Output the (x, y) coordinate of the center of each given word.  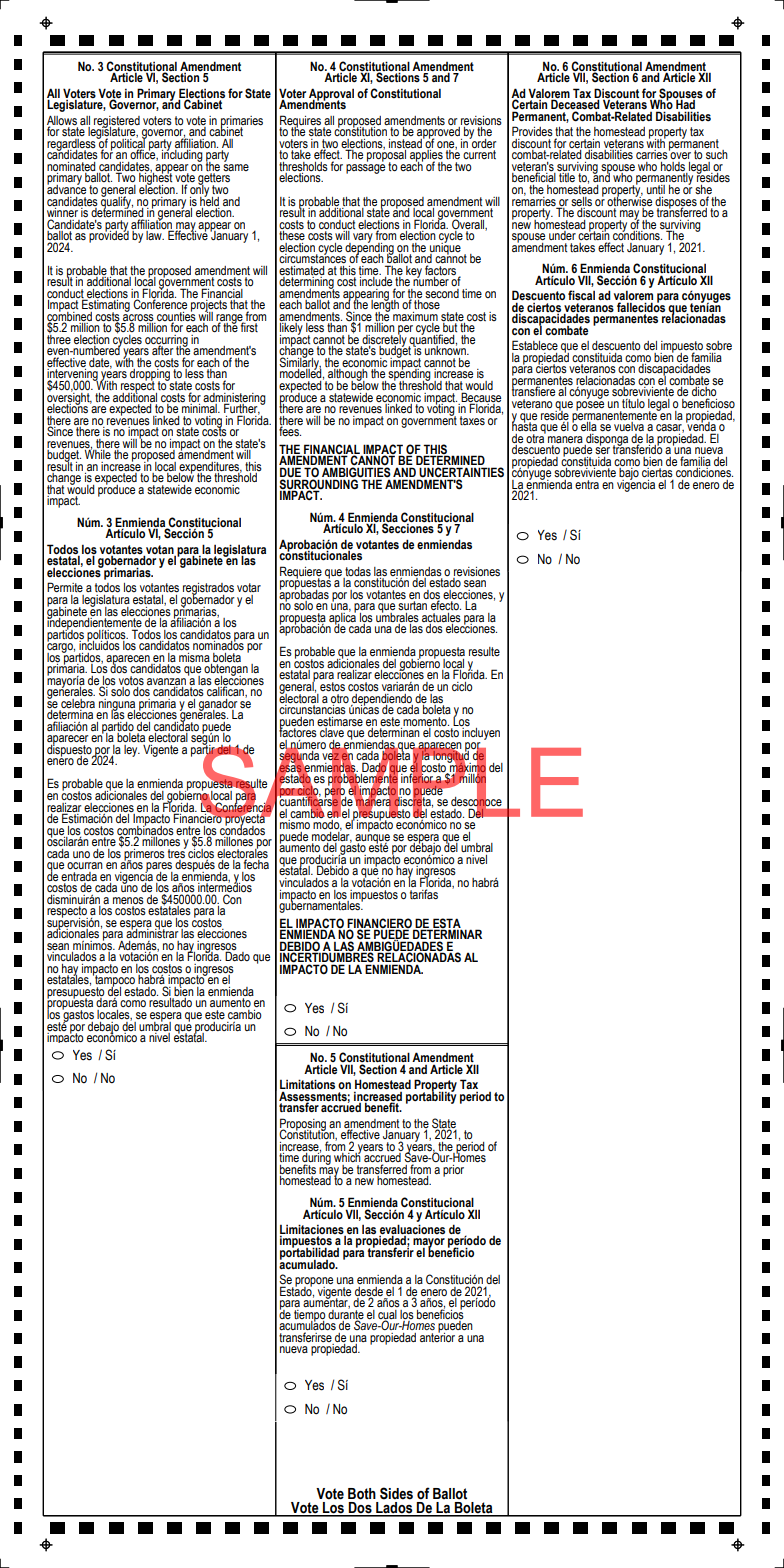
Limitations (307, 1085)
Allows (62, 121)
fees (290, 430)
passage (365, 169)
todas (358, 572)
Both (362, 1494)
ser (602, 449)
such (717, 155)
